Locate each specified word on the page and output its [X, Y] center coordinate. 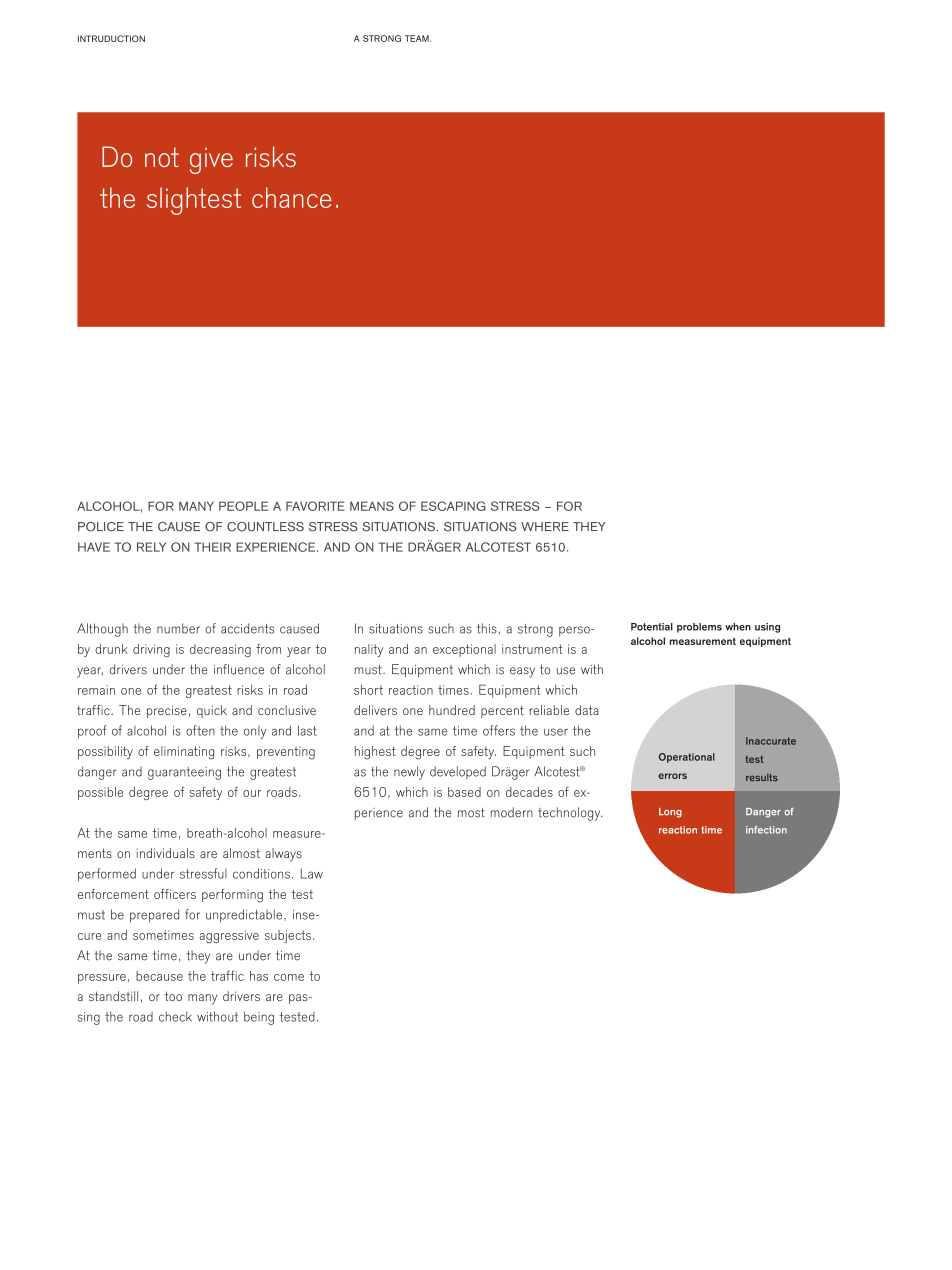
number [178, 628]
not [162, 157]
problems [699, 628]
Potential [652, 627]
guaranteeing [184, 773]
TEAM [418, 38]
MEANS [372, 506]
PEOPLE [243, 506]
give [211, 160]
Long [670, 813]
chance [291, 197]
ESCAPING [453, 506]
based [464, 792]
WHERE [545, 526]
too [173, 996]
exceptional [464, 650]
